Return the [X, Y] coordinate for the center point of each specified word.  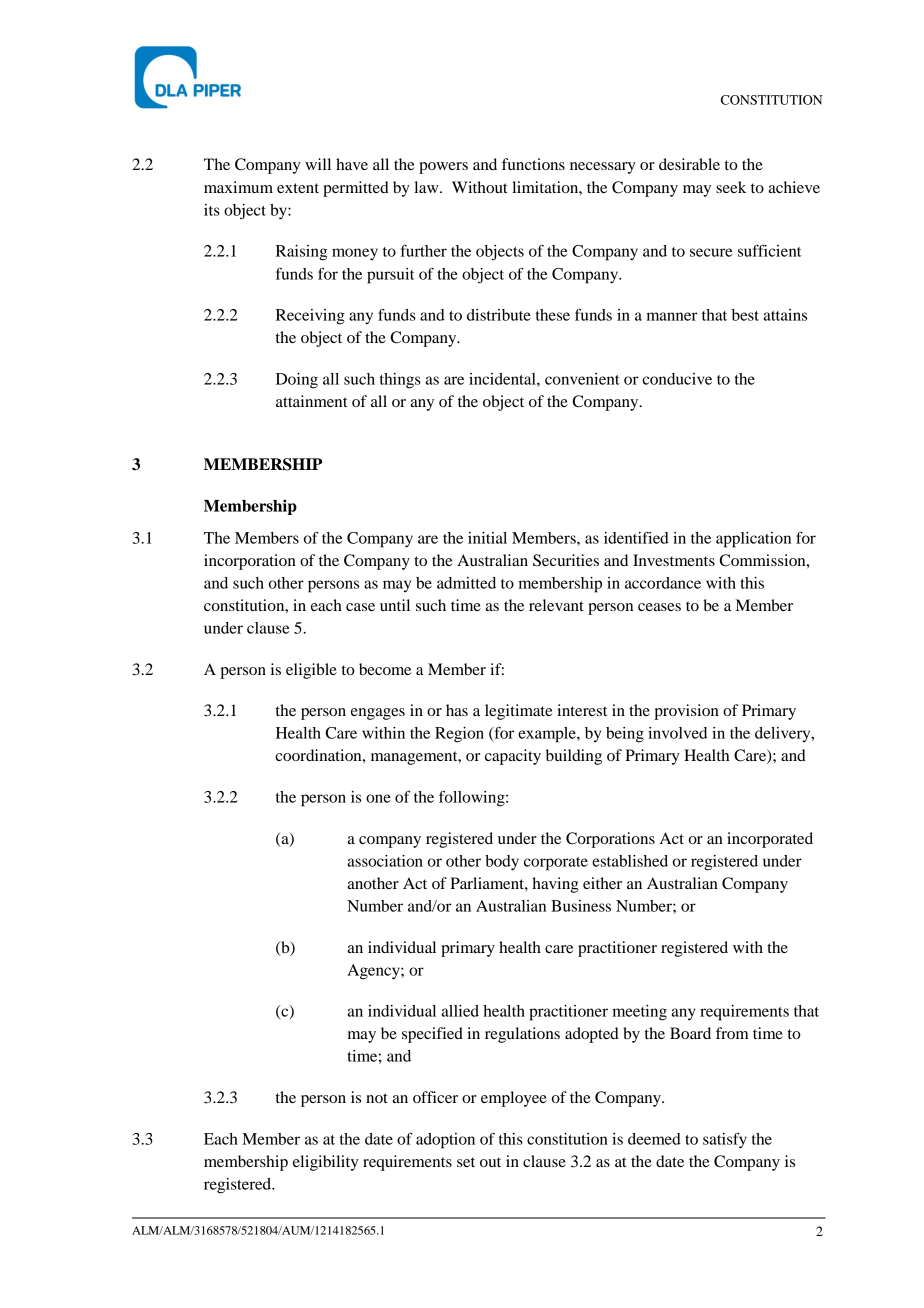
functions [533, 164]
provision [686, 712]
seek [731, 187]
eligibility [326, 1163]
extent [298, 188]
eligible [311, 671]
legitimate [519, 712]
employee [514, 1099]
